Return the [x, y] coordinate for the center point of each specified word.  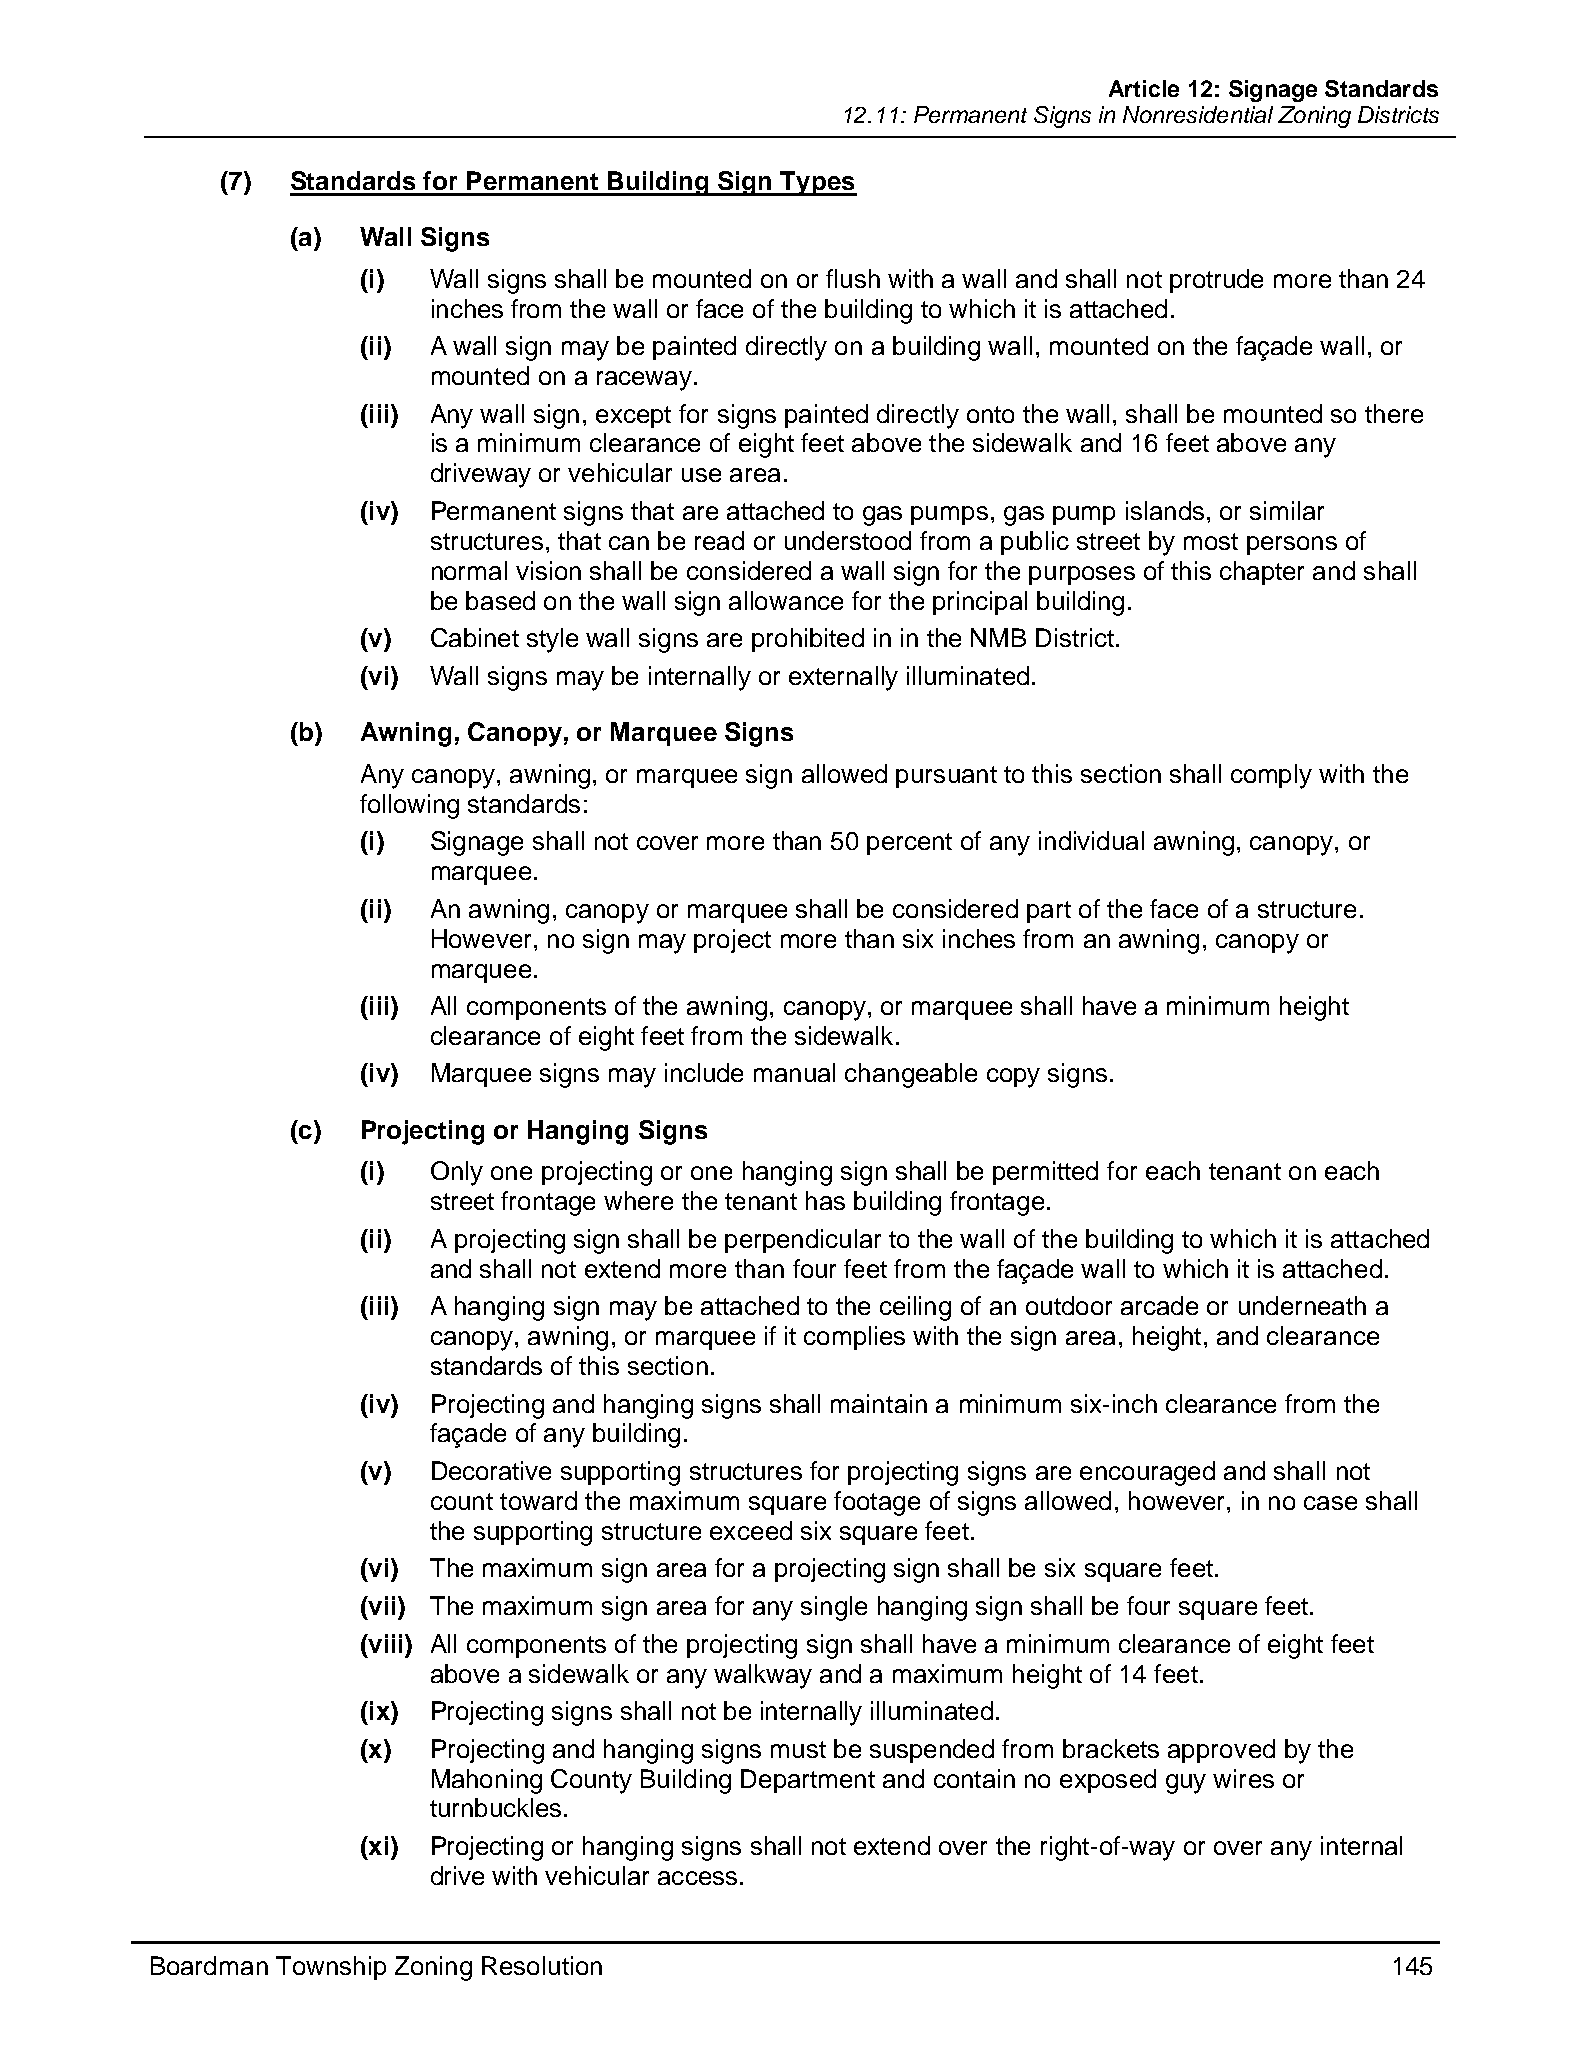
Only [457, 1173]
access [697, 1878]
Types [818, 183]
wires [1243, 1778]
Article [1144, 88]
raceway [644, 381]
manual [794, 1072]
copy [1013, 1078]
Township [331, 1968]
